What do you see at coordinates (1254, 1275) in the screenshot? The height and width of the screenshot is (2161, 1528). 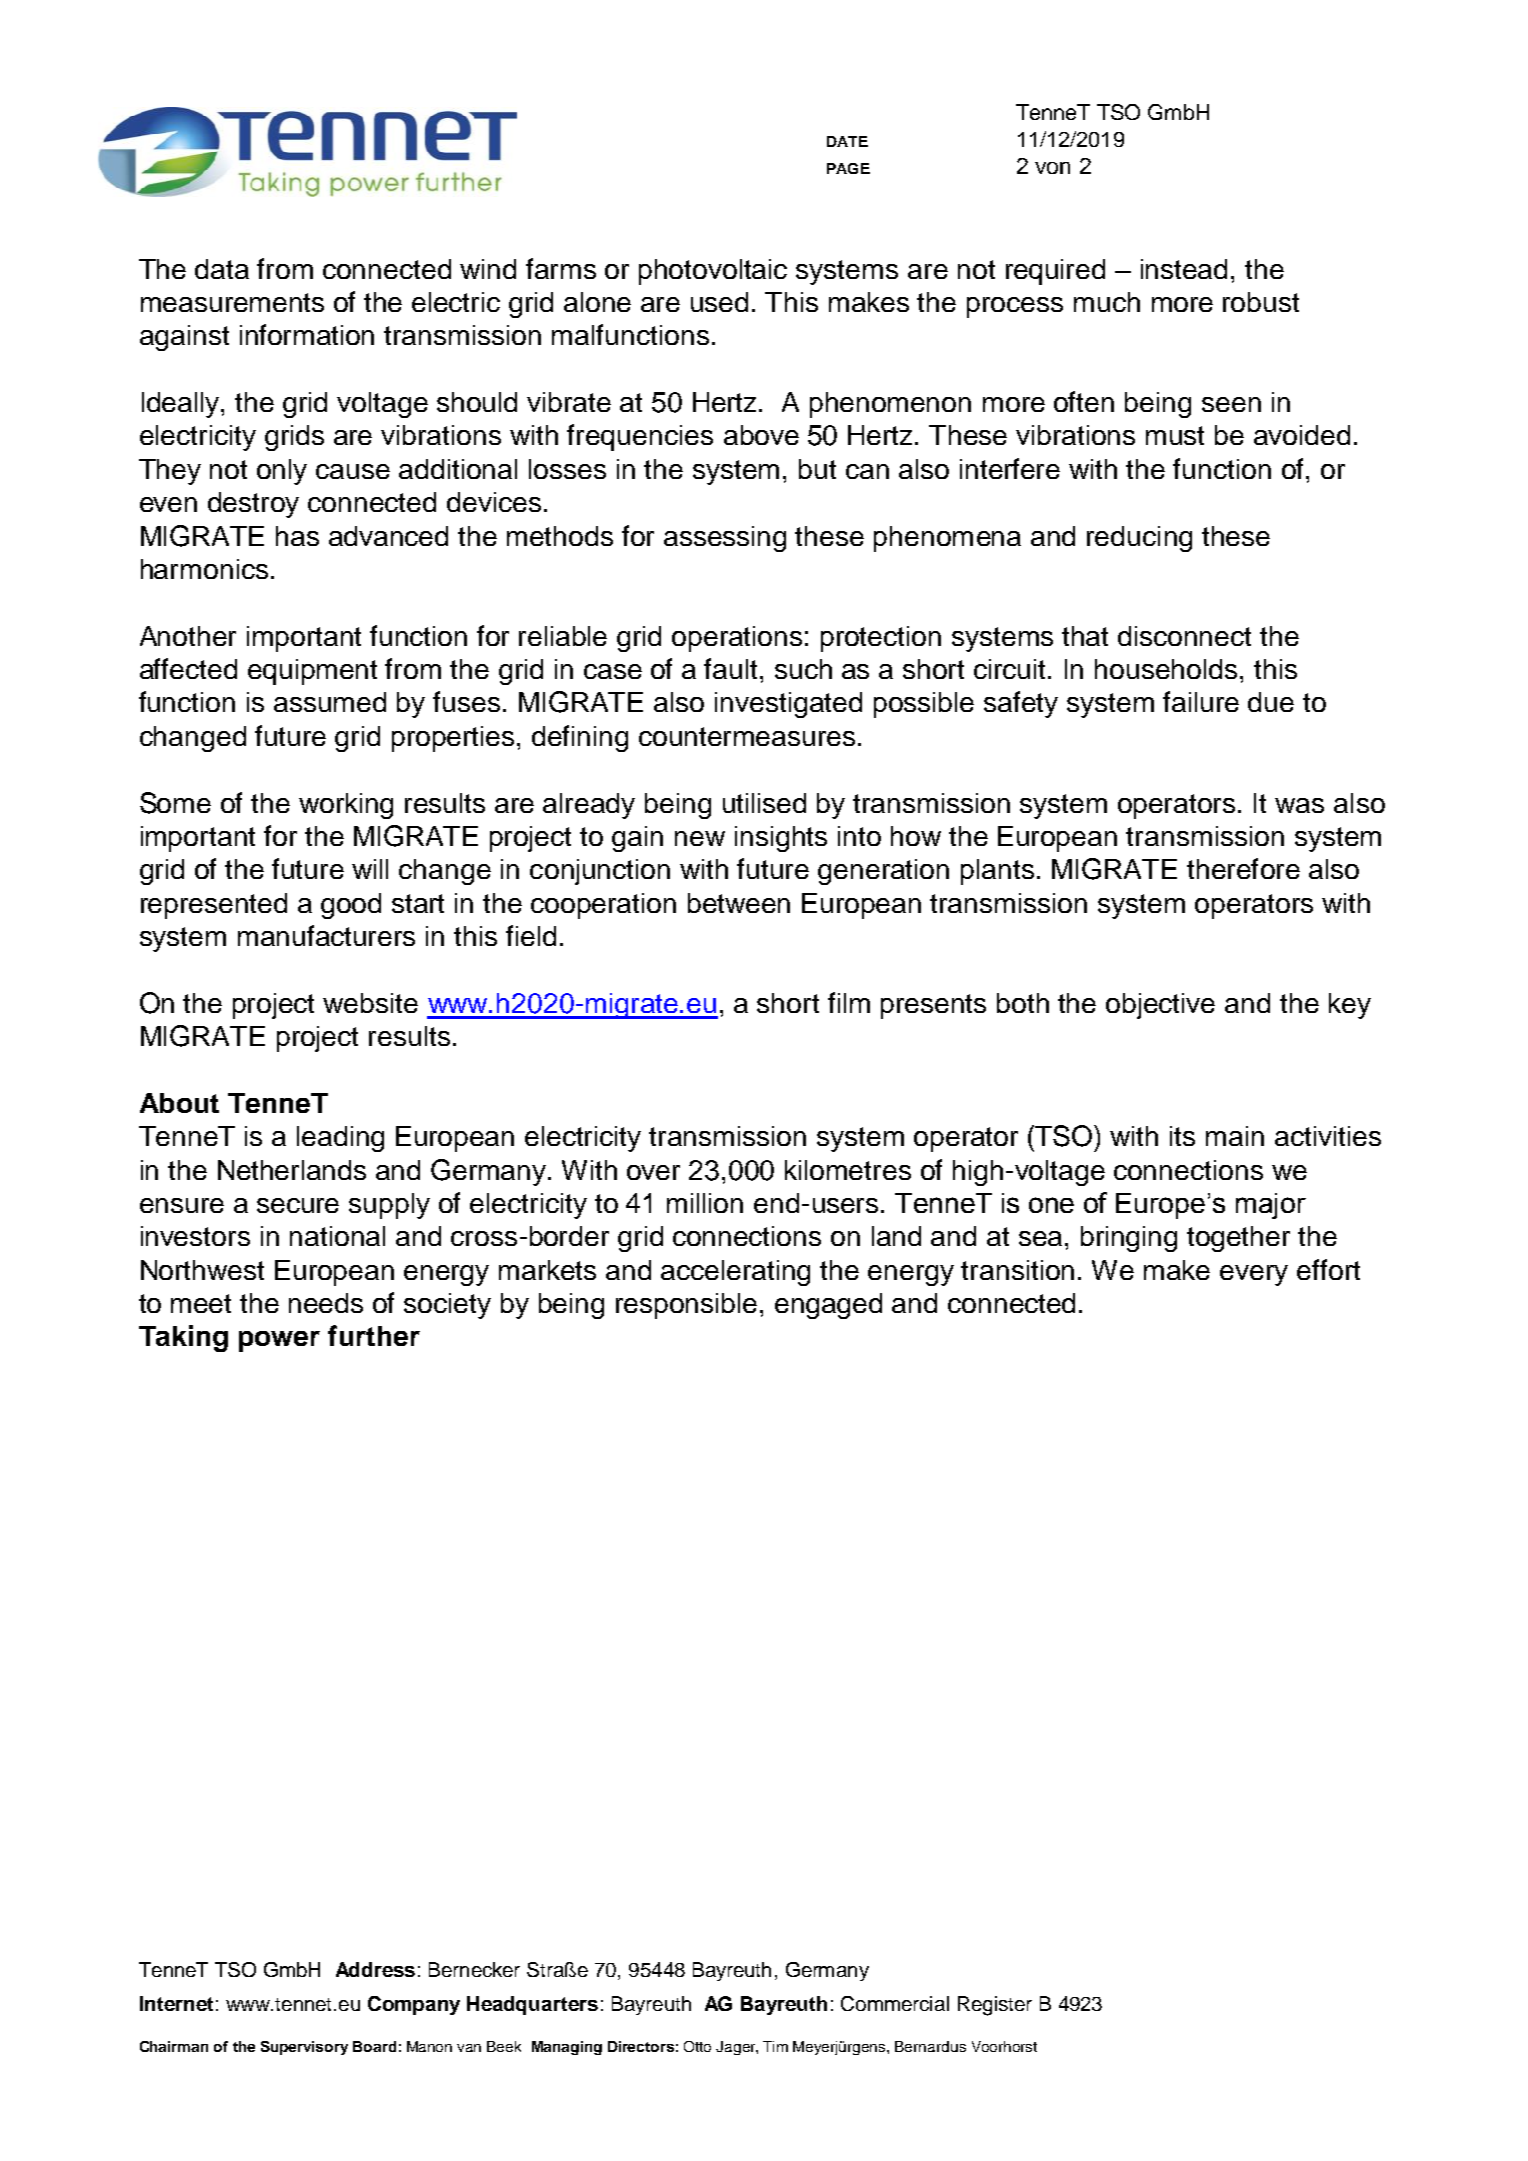 I see `every` at bounding box center [1254, 1275].
